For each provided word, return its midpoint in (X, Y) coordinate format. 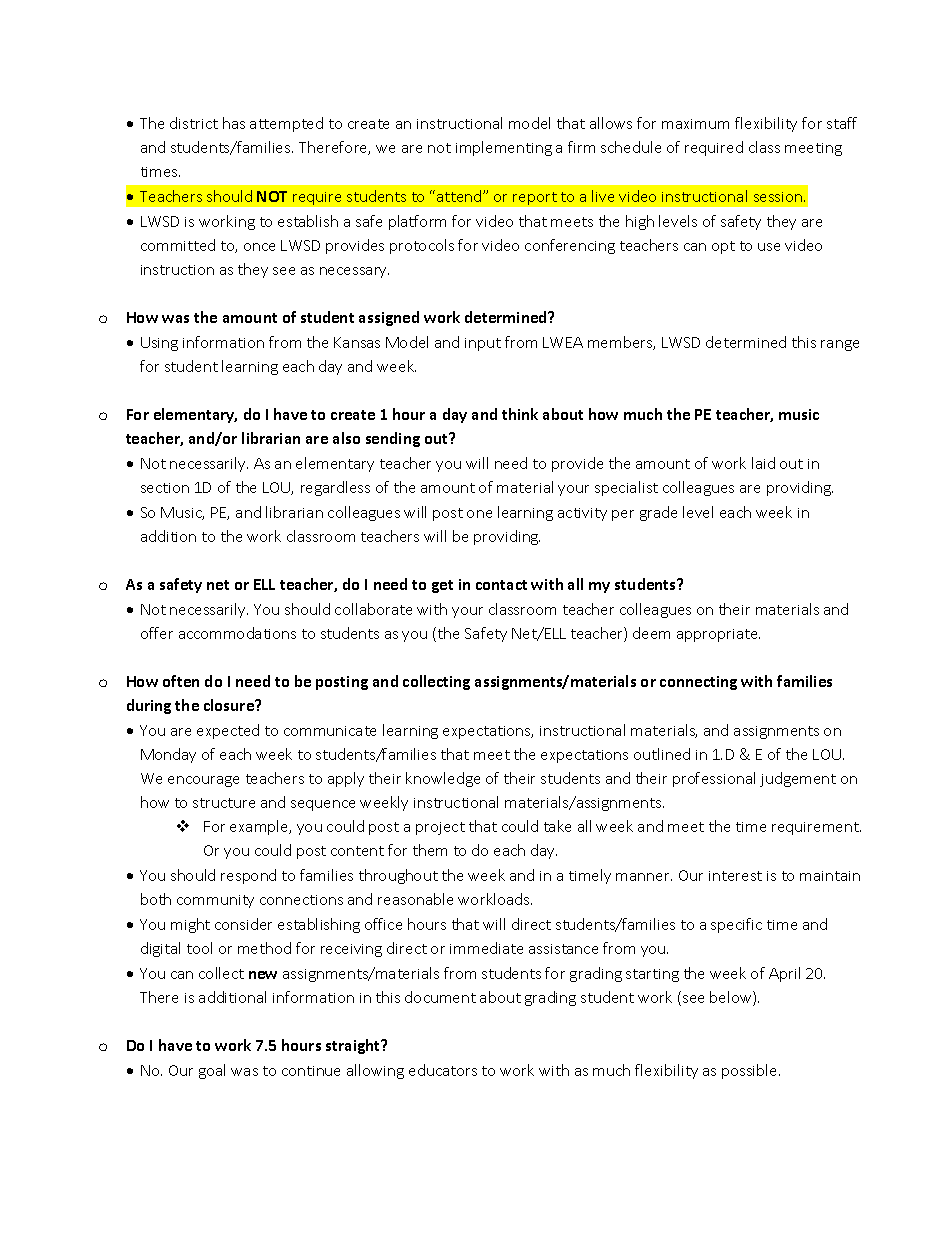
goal (212, 1071)
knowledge (443, 779)
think (520, 414)
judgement (798, 779)
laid (763, 463)
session (779, 197)
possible (751, 1071)
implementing (504, 148)
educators (443, 1070)
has (234, 123)
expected (228, 731)
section (165, 488)
